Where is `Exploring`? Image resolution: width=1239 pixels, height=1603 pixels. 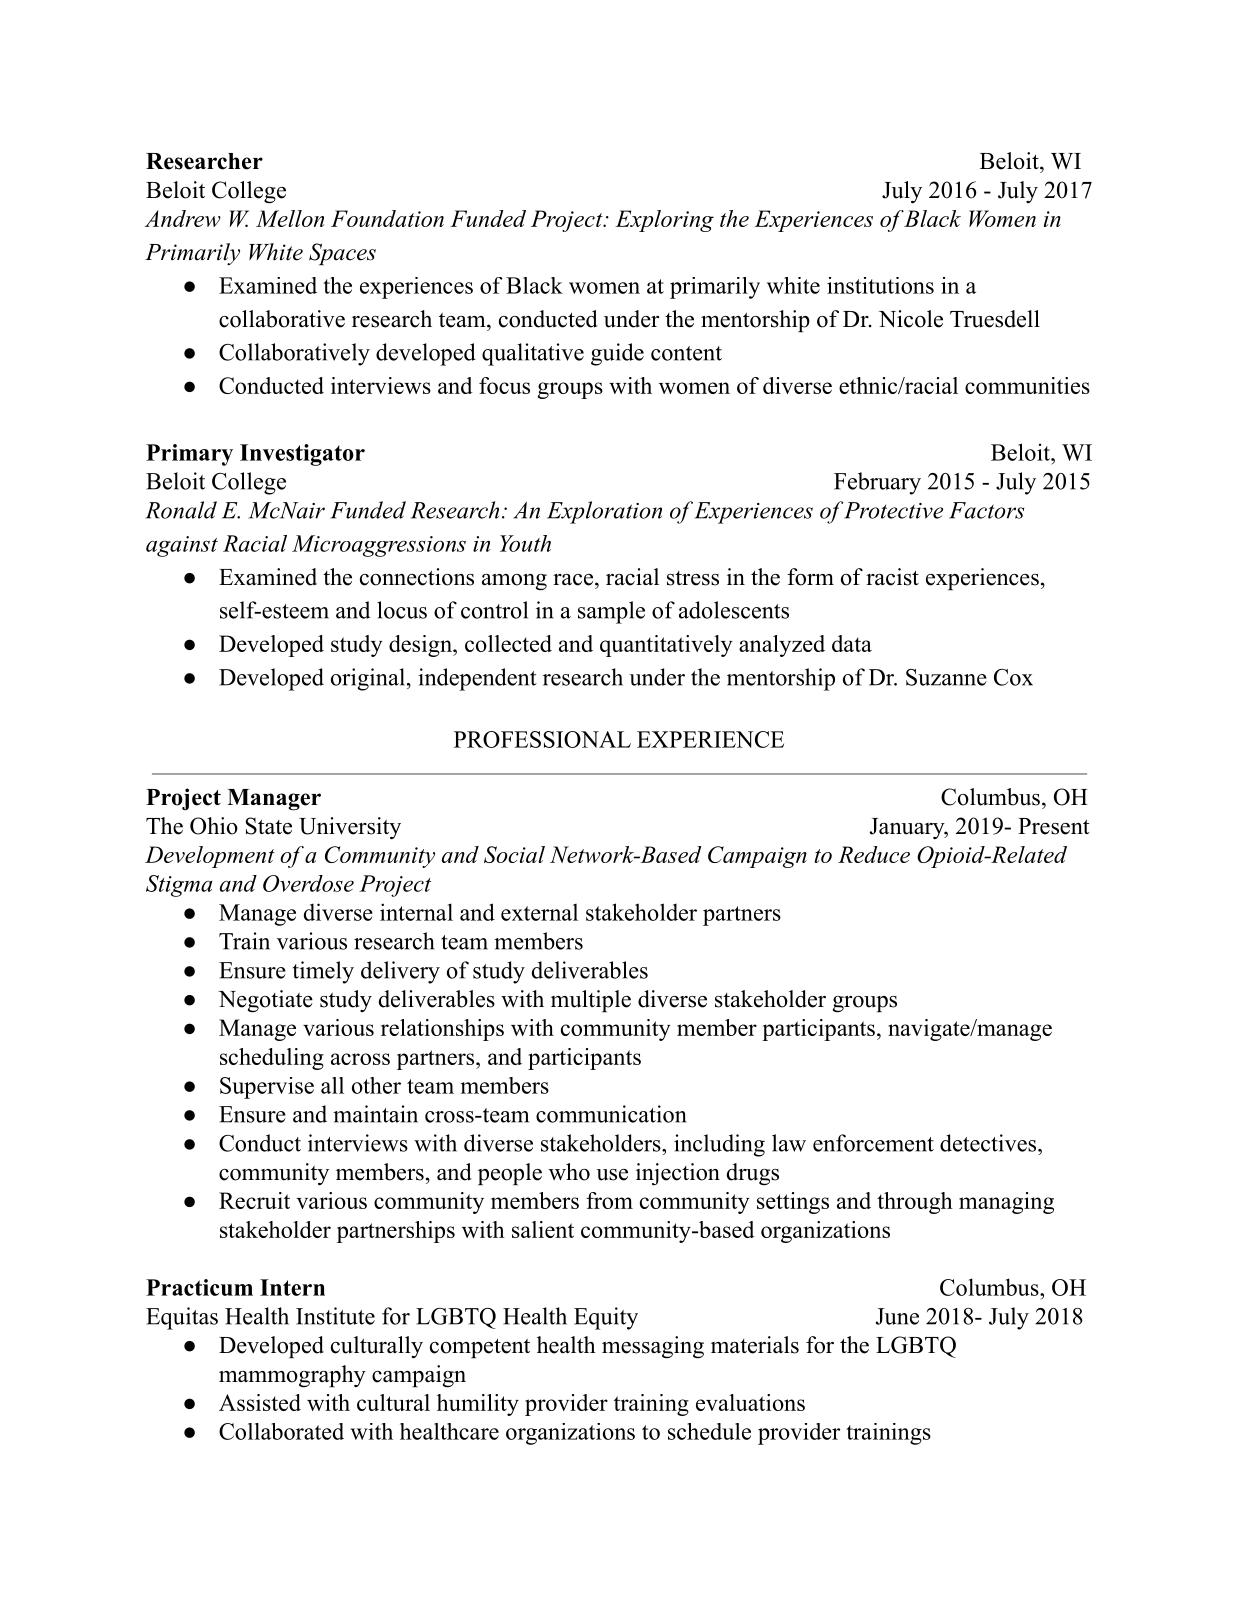
Exploring is located at coordinates (664, 221).
